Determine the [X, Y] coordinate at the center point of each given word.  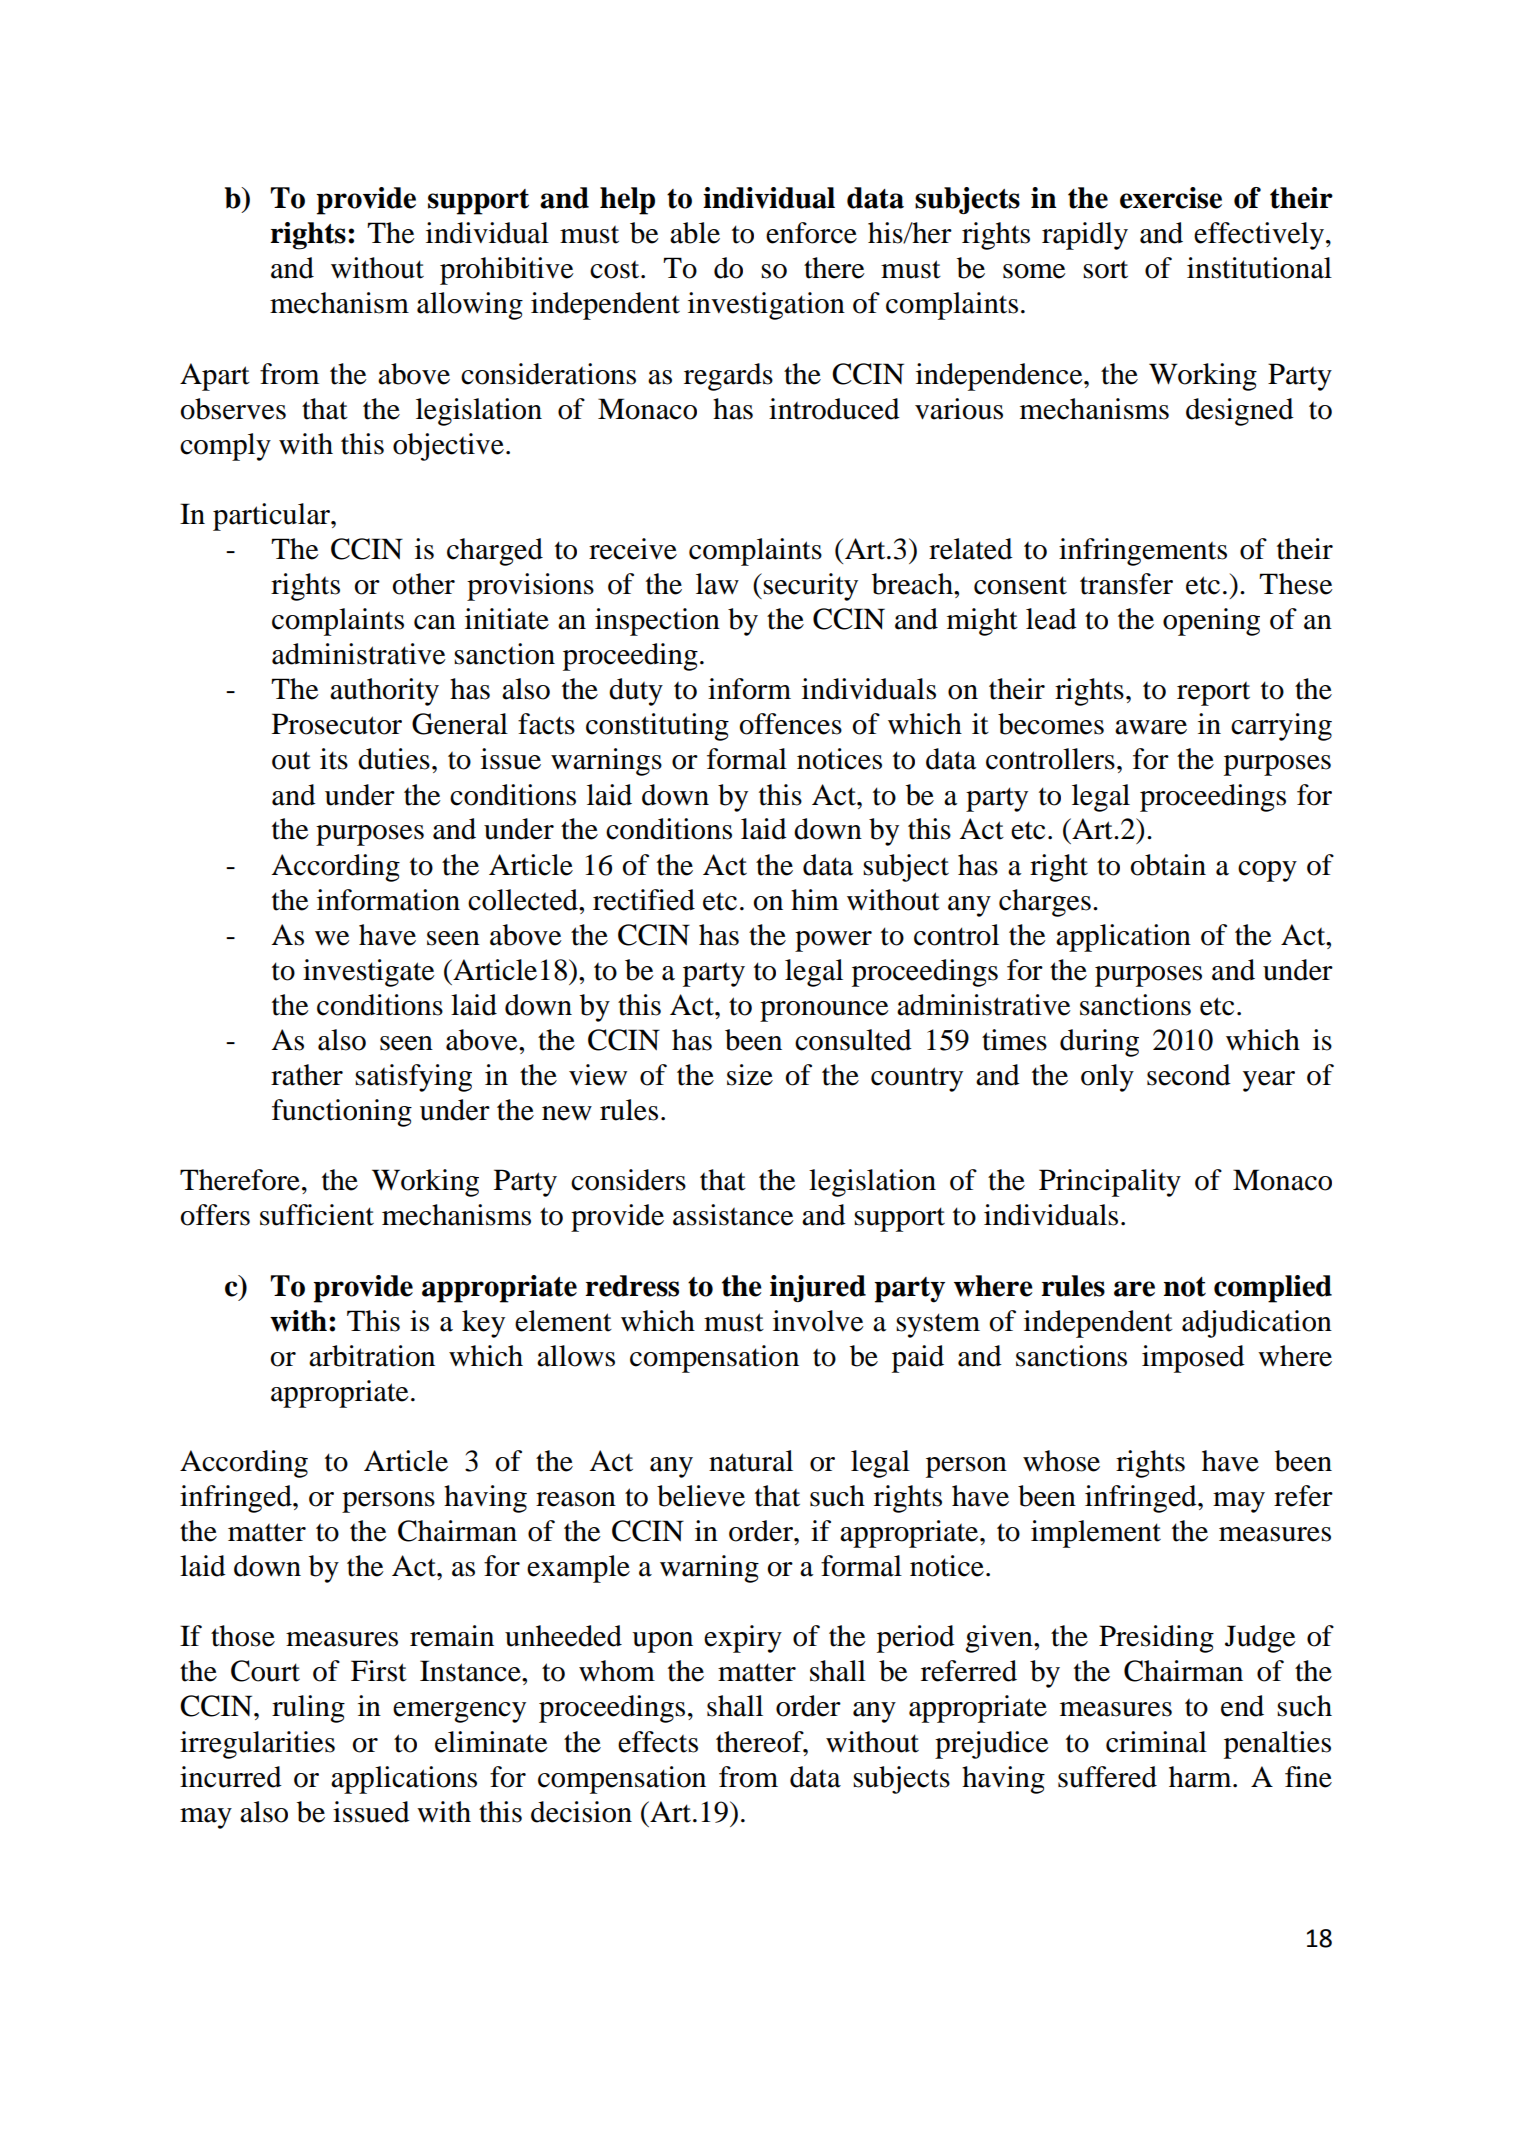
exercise [1171, 198]
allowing [470, 306]
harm [1201, 1777]
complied [1273, 1289]
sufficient [317, 1215]
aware [1151, 727]
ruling [308, 1709]
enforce [811, 233]
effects [658, 1742]
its [334, 759]
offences [791, 724]
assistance [733, 1215]
